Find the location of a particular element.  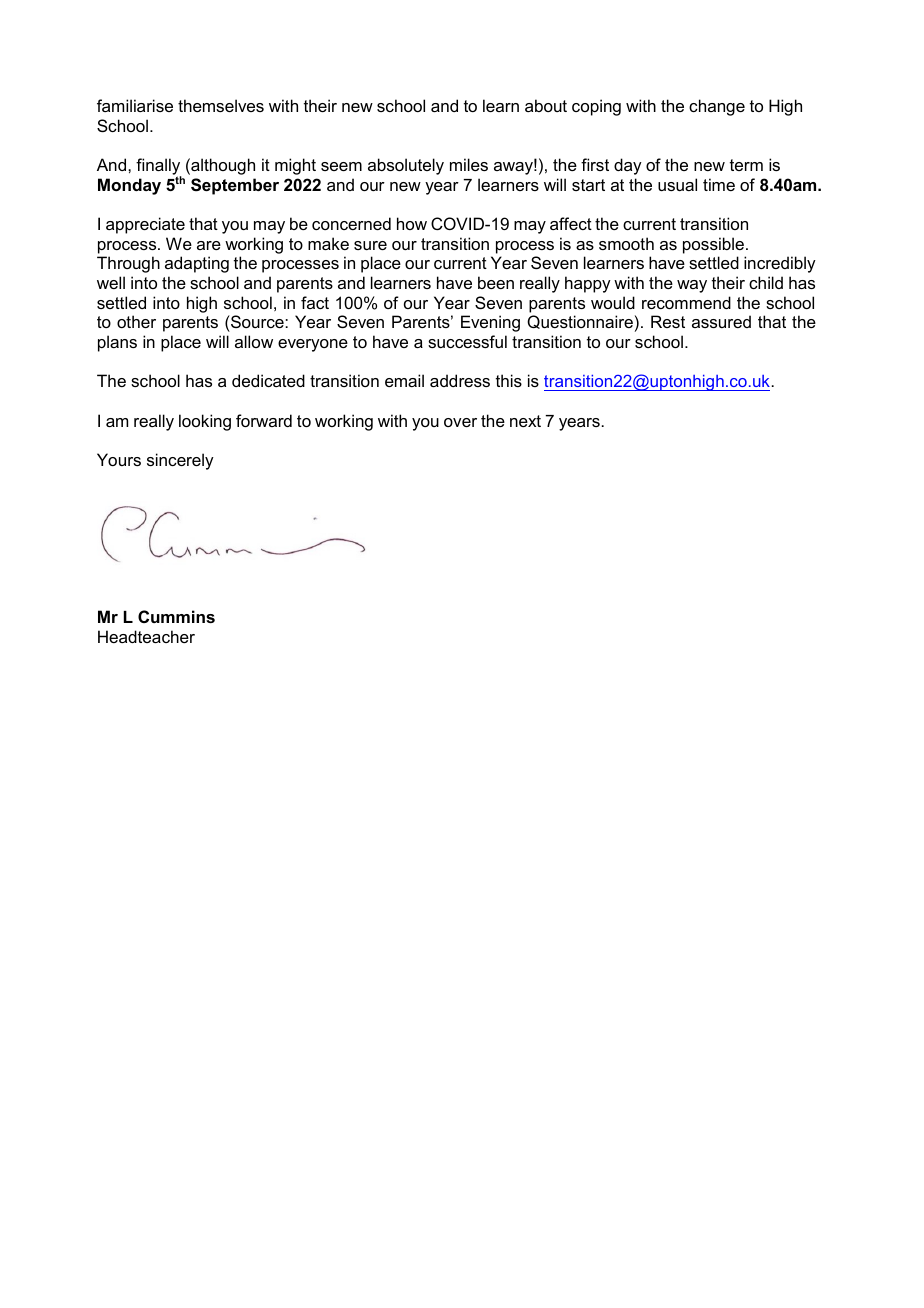

address is located at coordinates (460, 380).
